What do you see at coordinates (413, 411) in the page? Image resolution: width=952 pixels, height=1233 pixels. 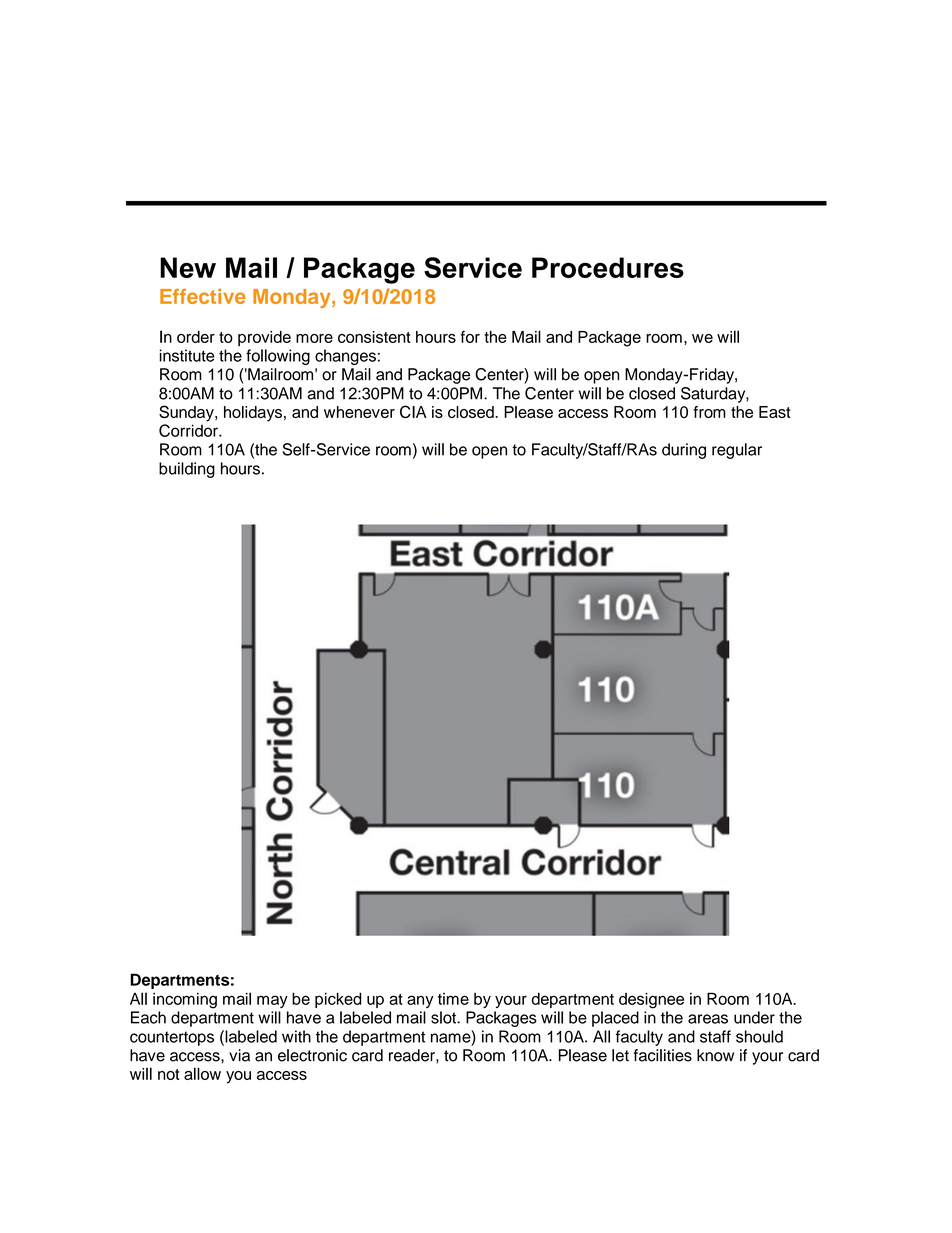 I see `CIA` at bounding box center [413, 411].
